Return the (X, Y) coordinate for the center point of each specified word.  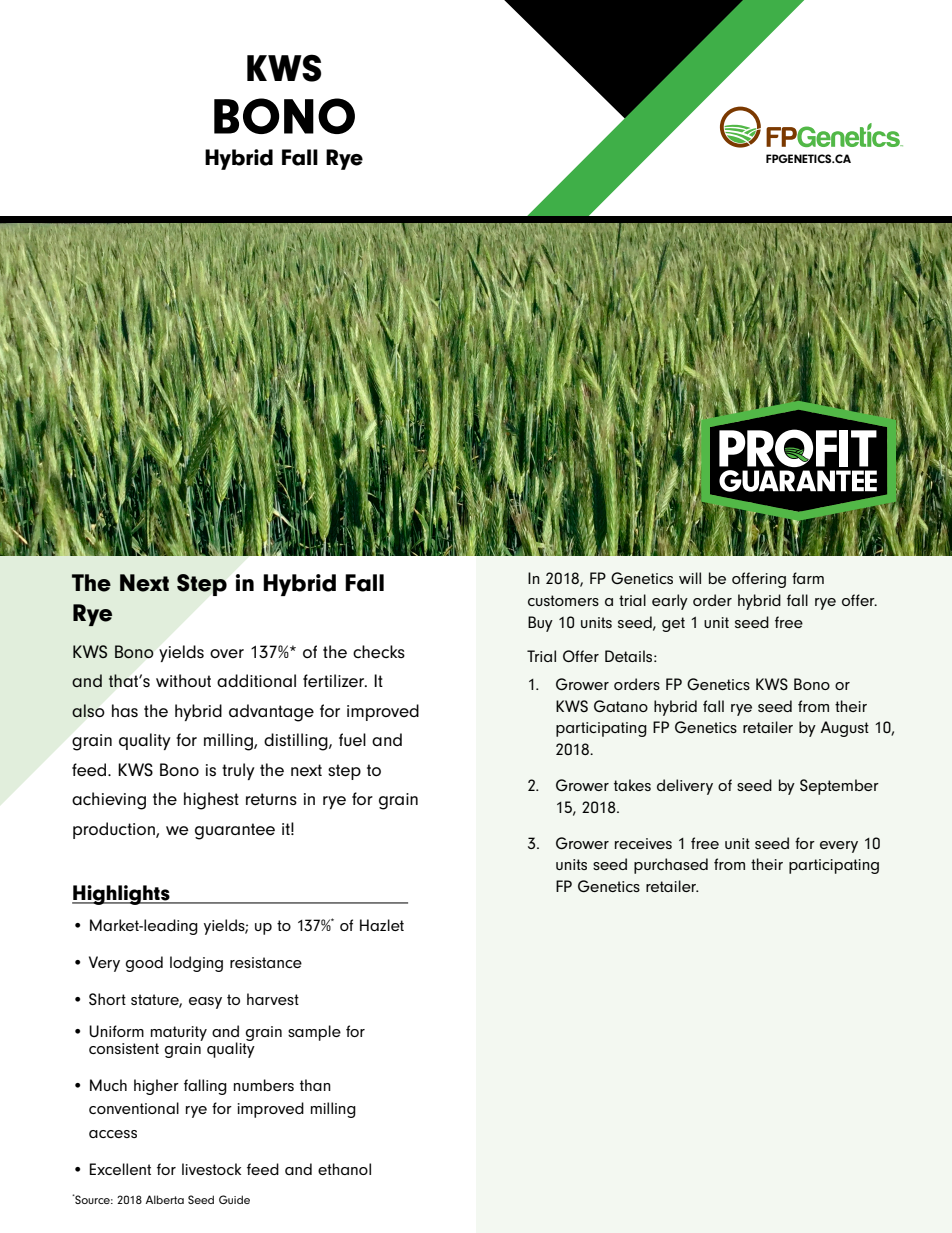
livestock (211, 1169)
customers (563, 600)
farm (808, 578)
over (227, 653)
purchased (671, 866)
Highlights (122, 895)
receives (643, 843)
